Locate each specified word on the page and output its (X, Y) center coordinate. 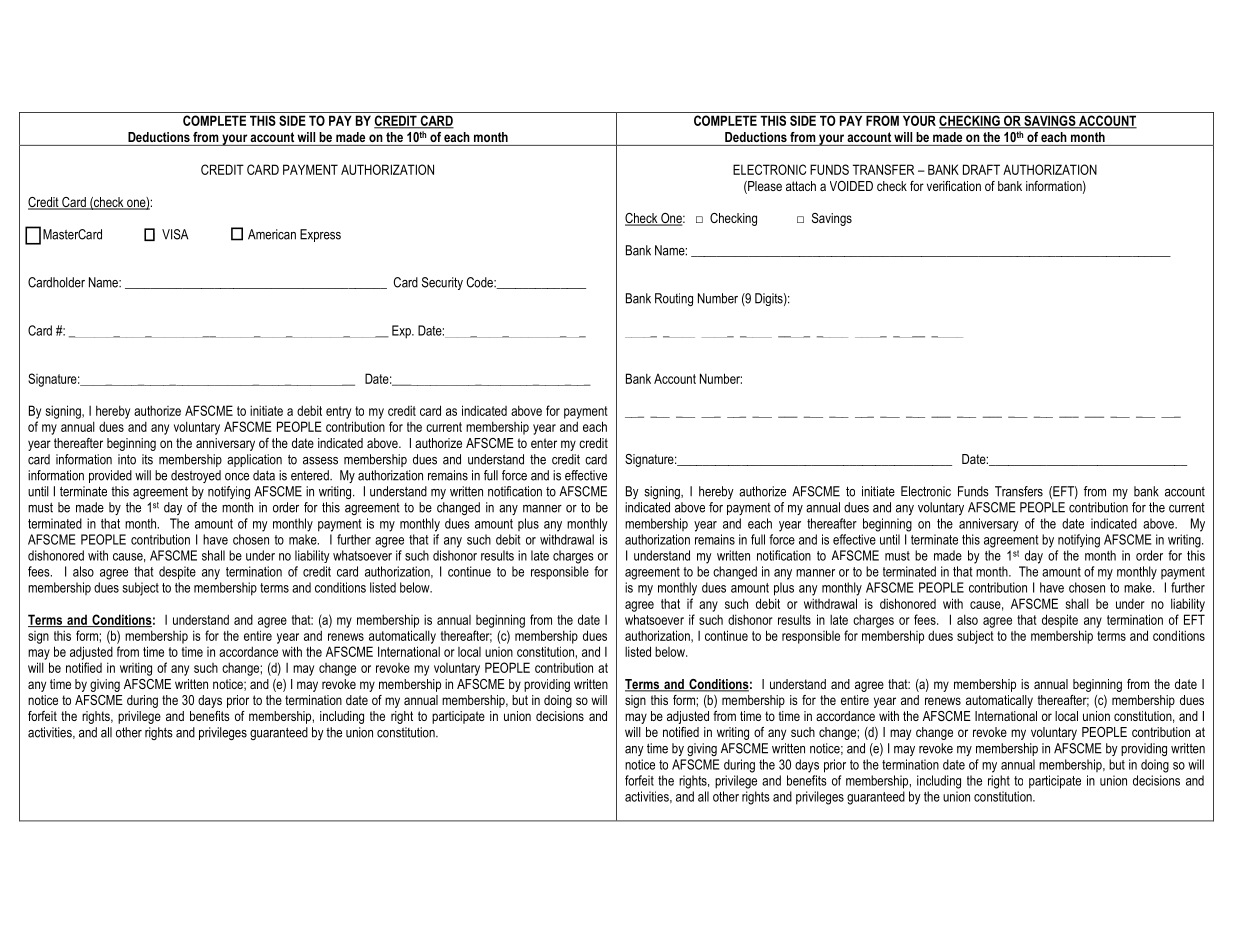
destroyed (196, 476)
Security (442, 283)
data (264, 475)
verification (954, 186)
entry (338, 412)
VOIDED (851, 186)
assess (320, 461)
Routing (674, 299)
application (254, 460)
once (237, 477)
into (127, 459)
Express (320, 235)
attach (801, 186)
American (272, 234)
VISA (175, 234)
